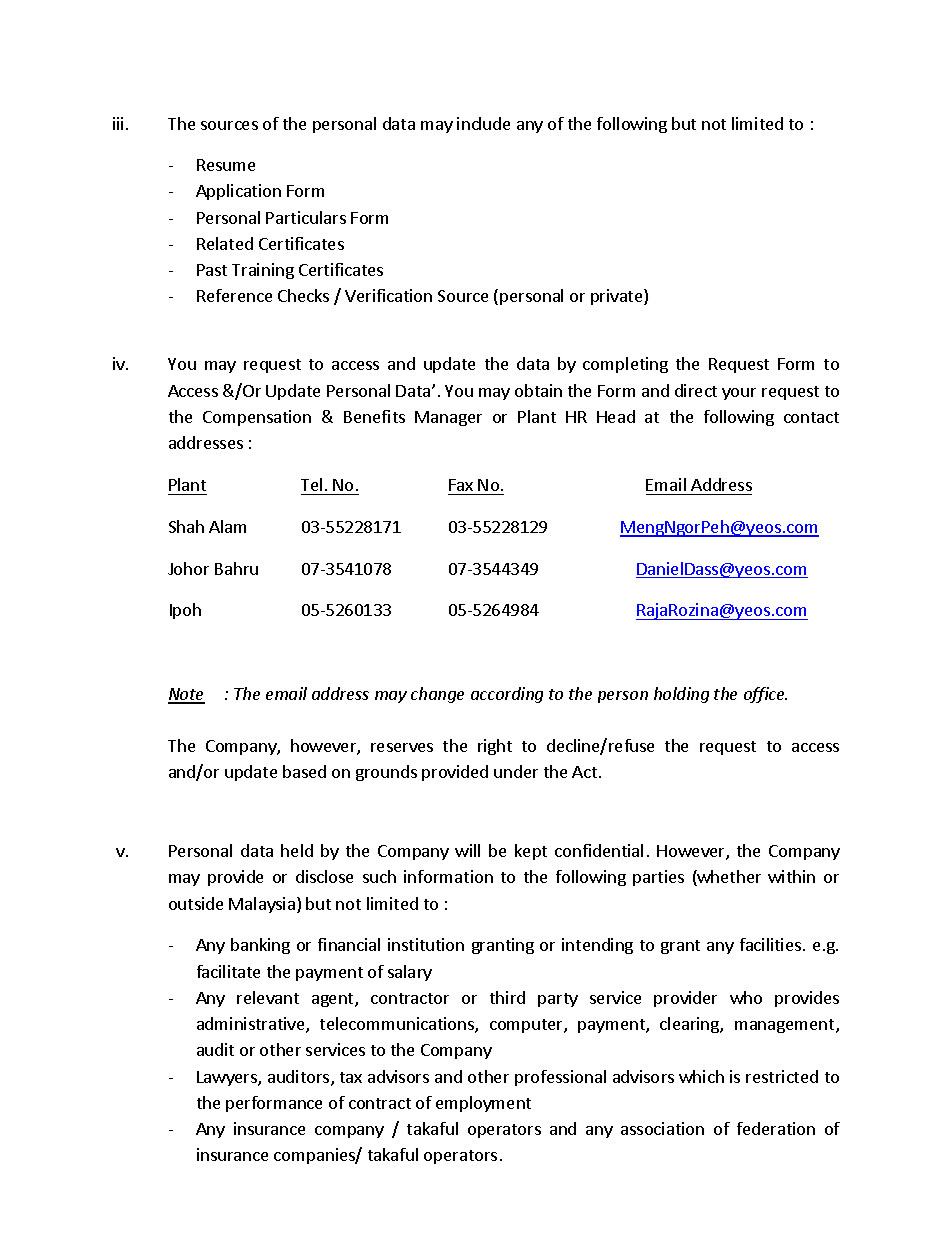  I want to click on outside, so click(196, 903).
